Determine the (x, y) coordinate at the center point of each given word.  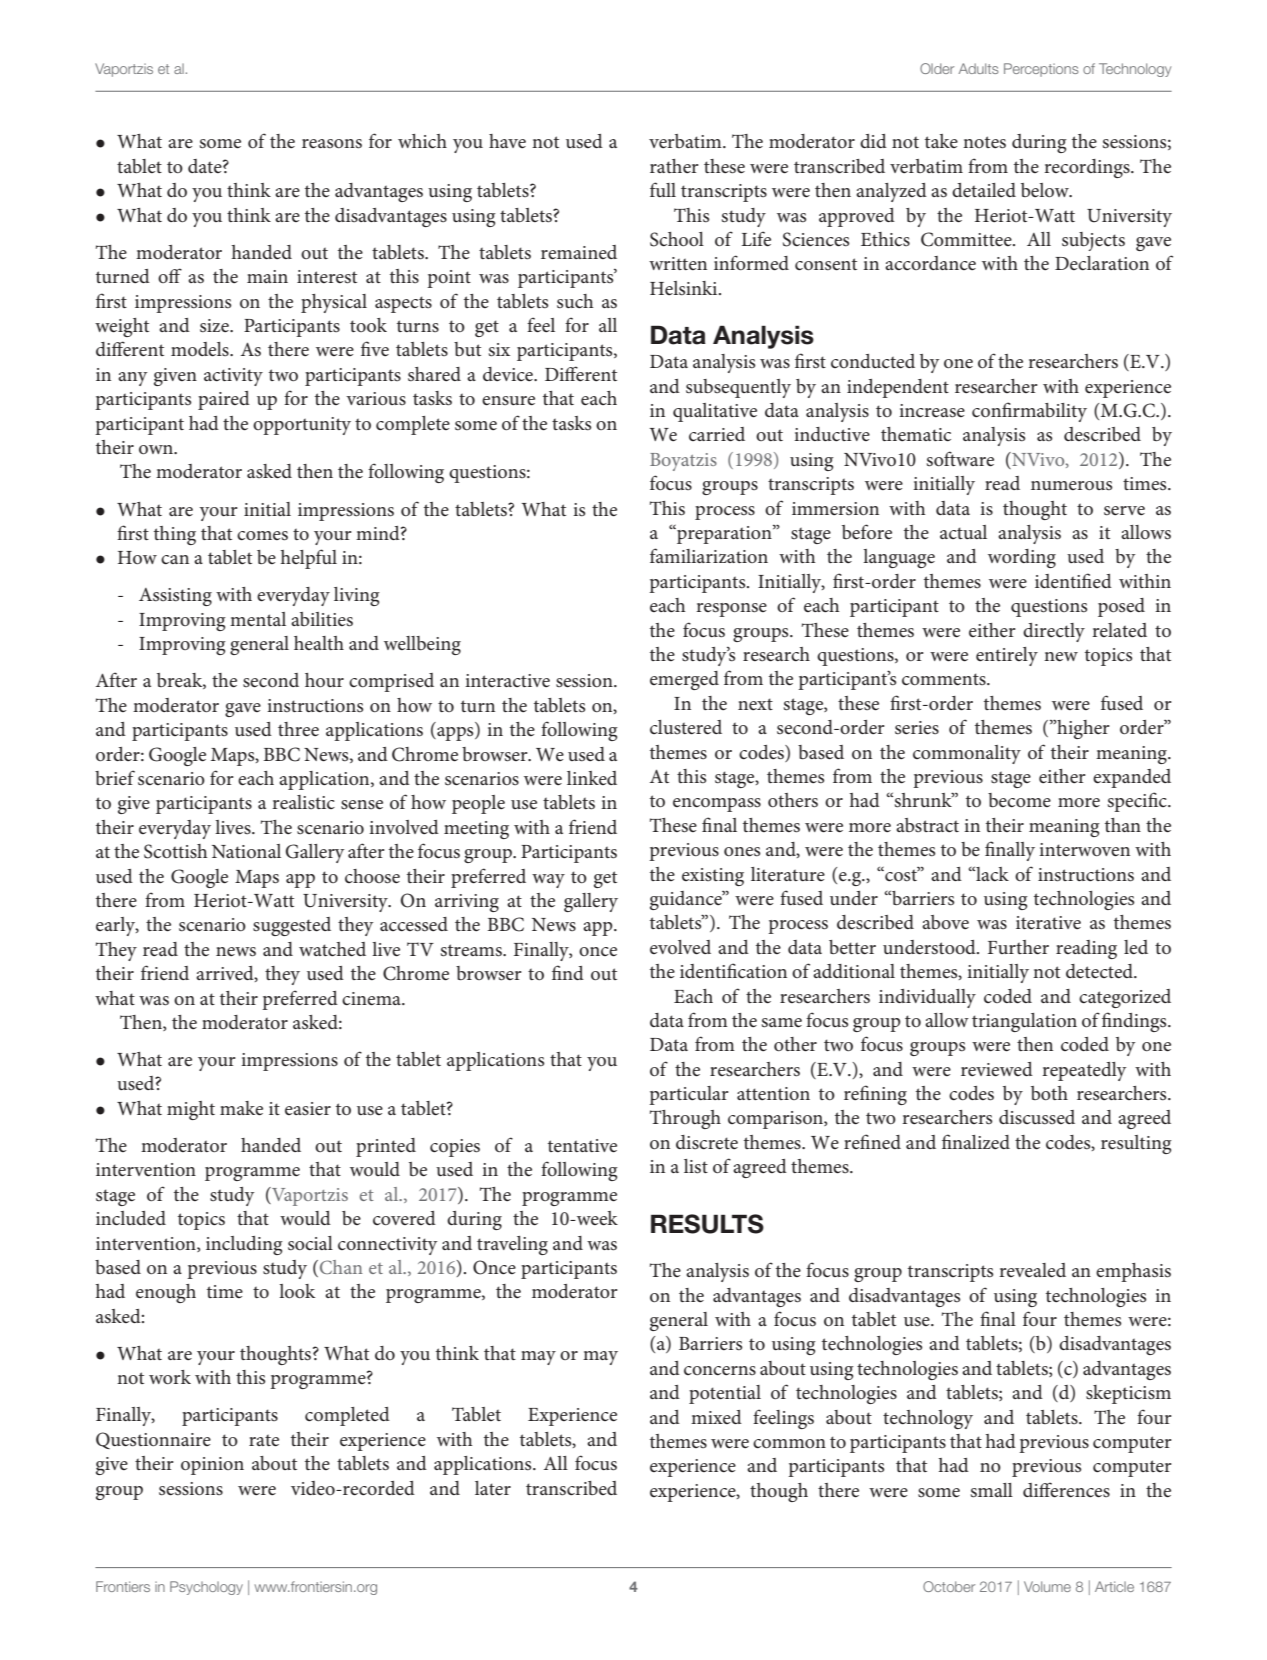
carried (717, 434)
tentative (582, 1146)
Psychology (206, 1588)
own (157, 449)
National (246, 851)
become (1019, 800)
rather (674, 166)
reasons (332, 144)
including (244, 1245)
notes (984, 142)
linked (592, 778)
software (960, 459)
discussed (1037, 1117)
